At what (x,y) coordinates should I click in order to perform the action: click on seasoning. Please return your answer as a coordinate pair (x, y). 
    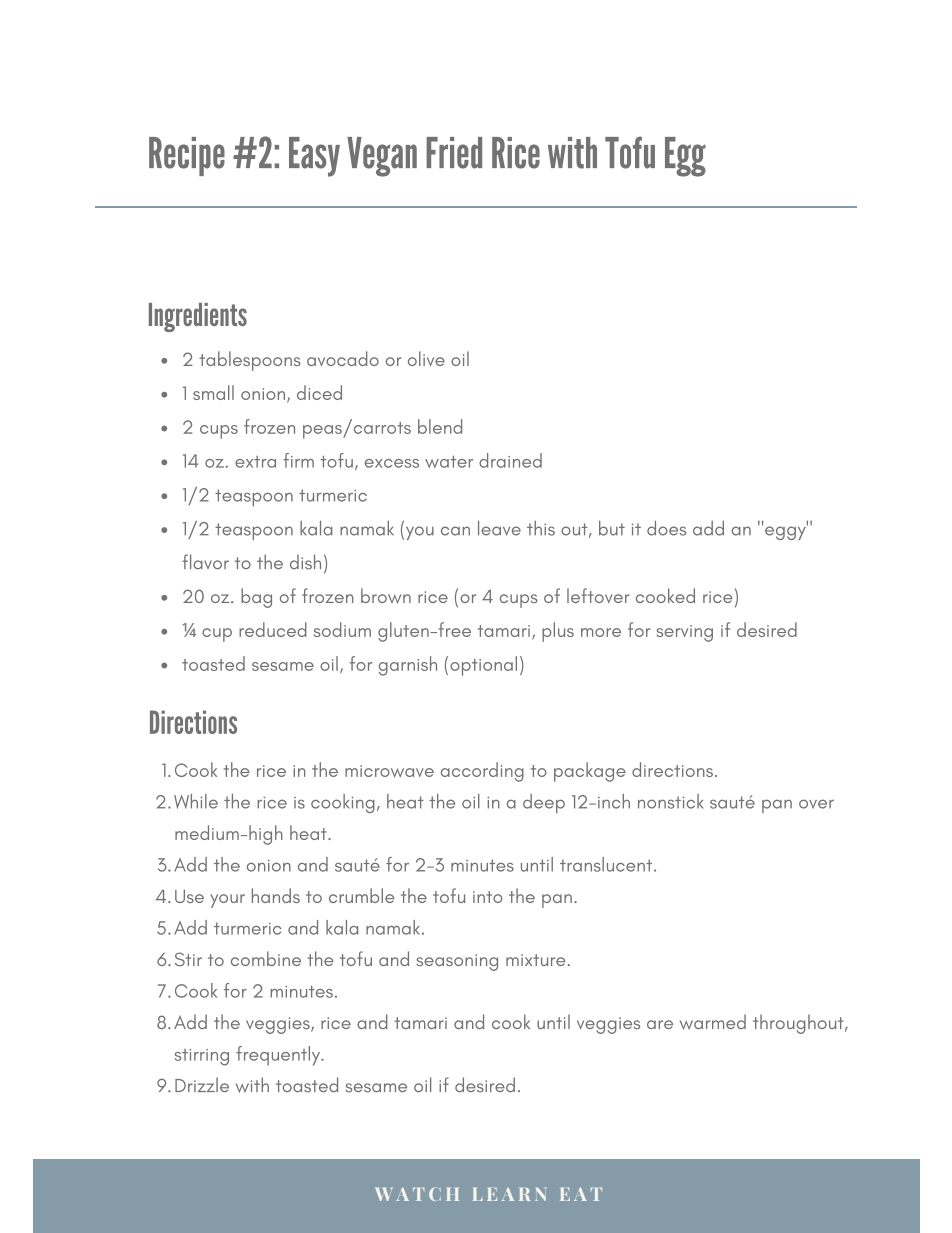
    Looking at the image, I should click on (457, 962).
